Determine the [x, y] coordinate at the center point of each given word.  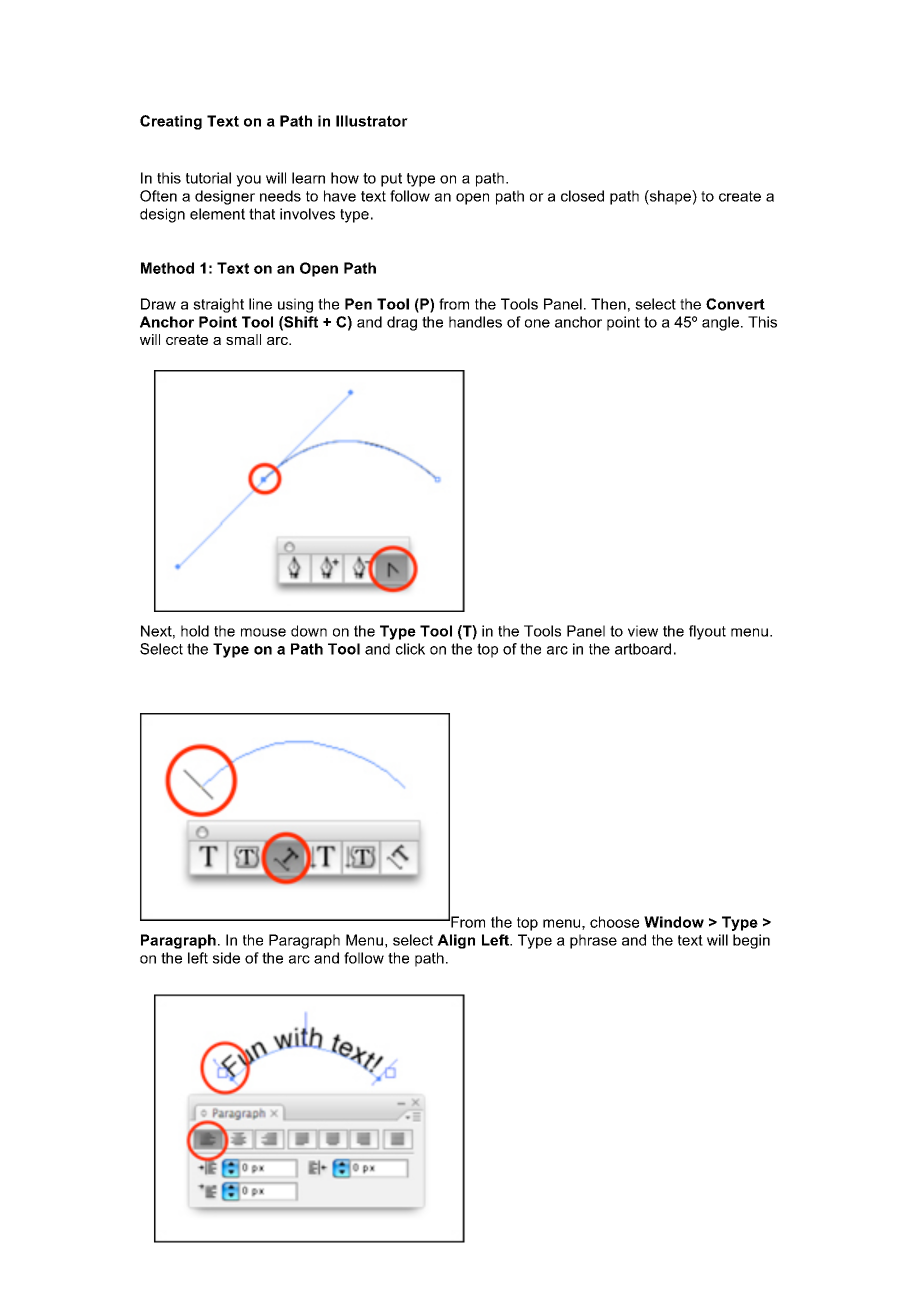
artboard [643, 649]
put [391, 180]
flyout [707, 632]
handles [475, 322]
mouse [263, 632]
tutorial [208, 178]
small [243, 339]
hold [195, 631]
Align [456, 941]
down [309, 631]
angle [720, 323]
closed [582, 196]
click [410, 649]
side [226, 958]
